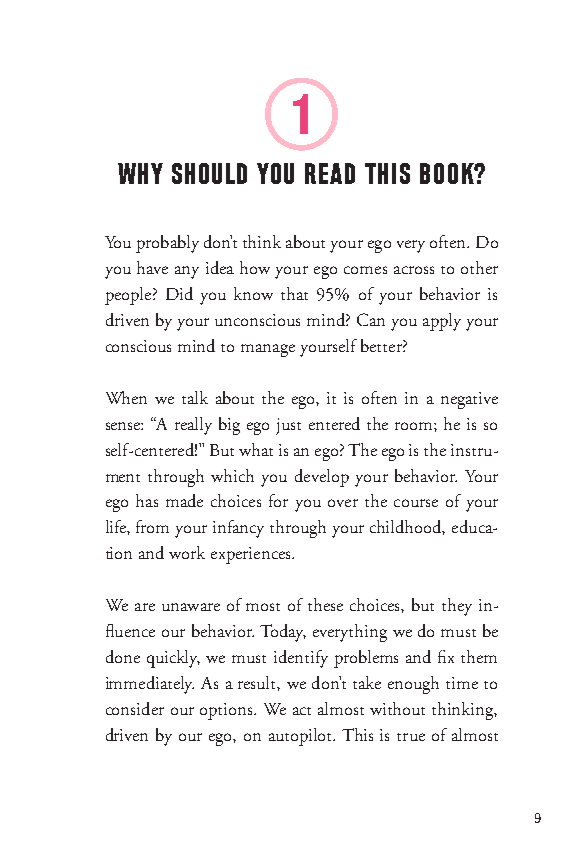  I want to click on WHY, so click(140, 173).
